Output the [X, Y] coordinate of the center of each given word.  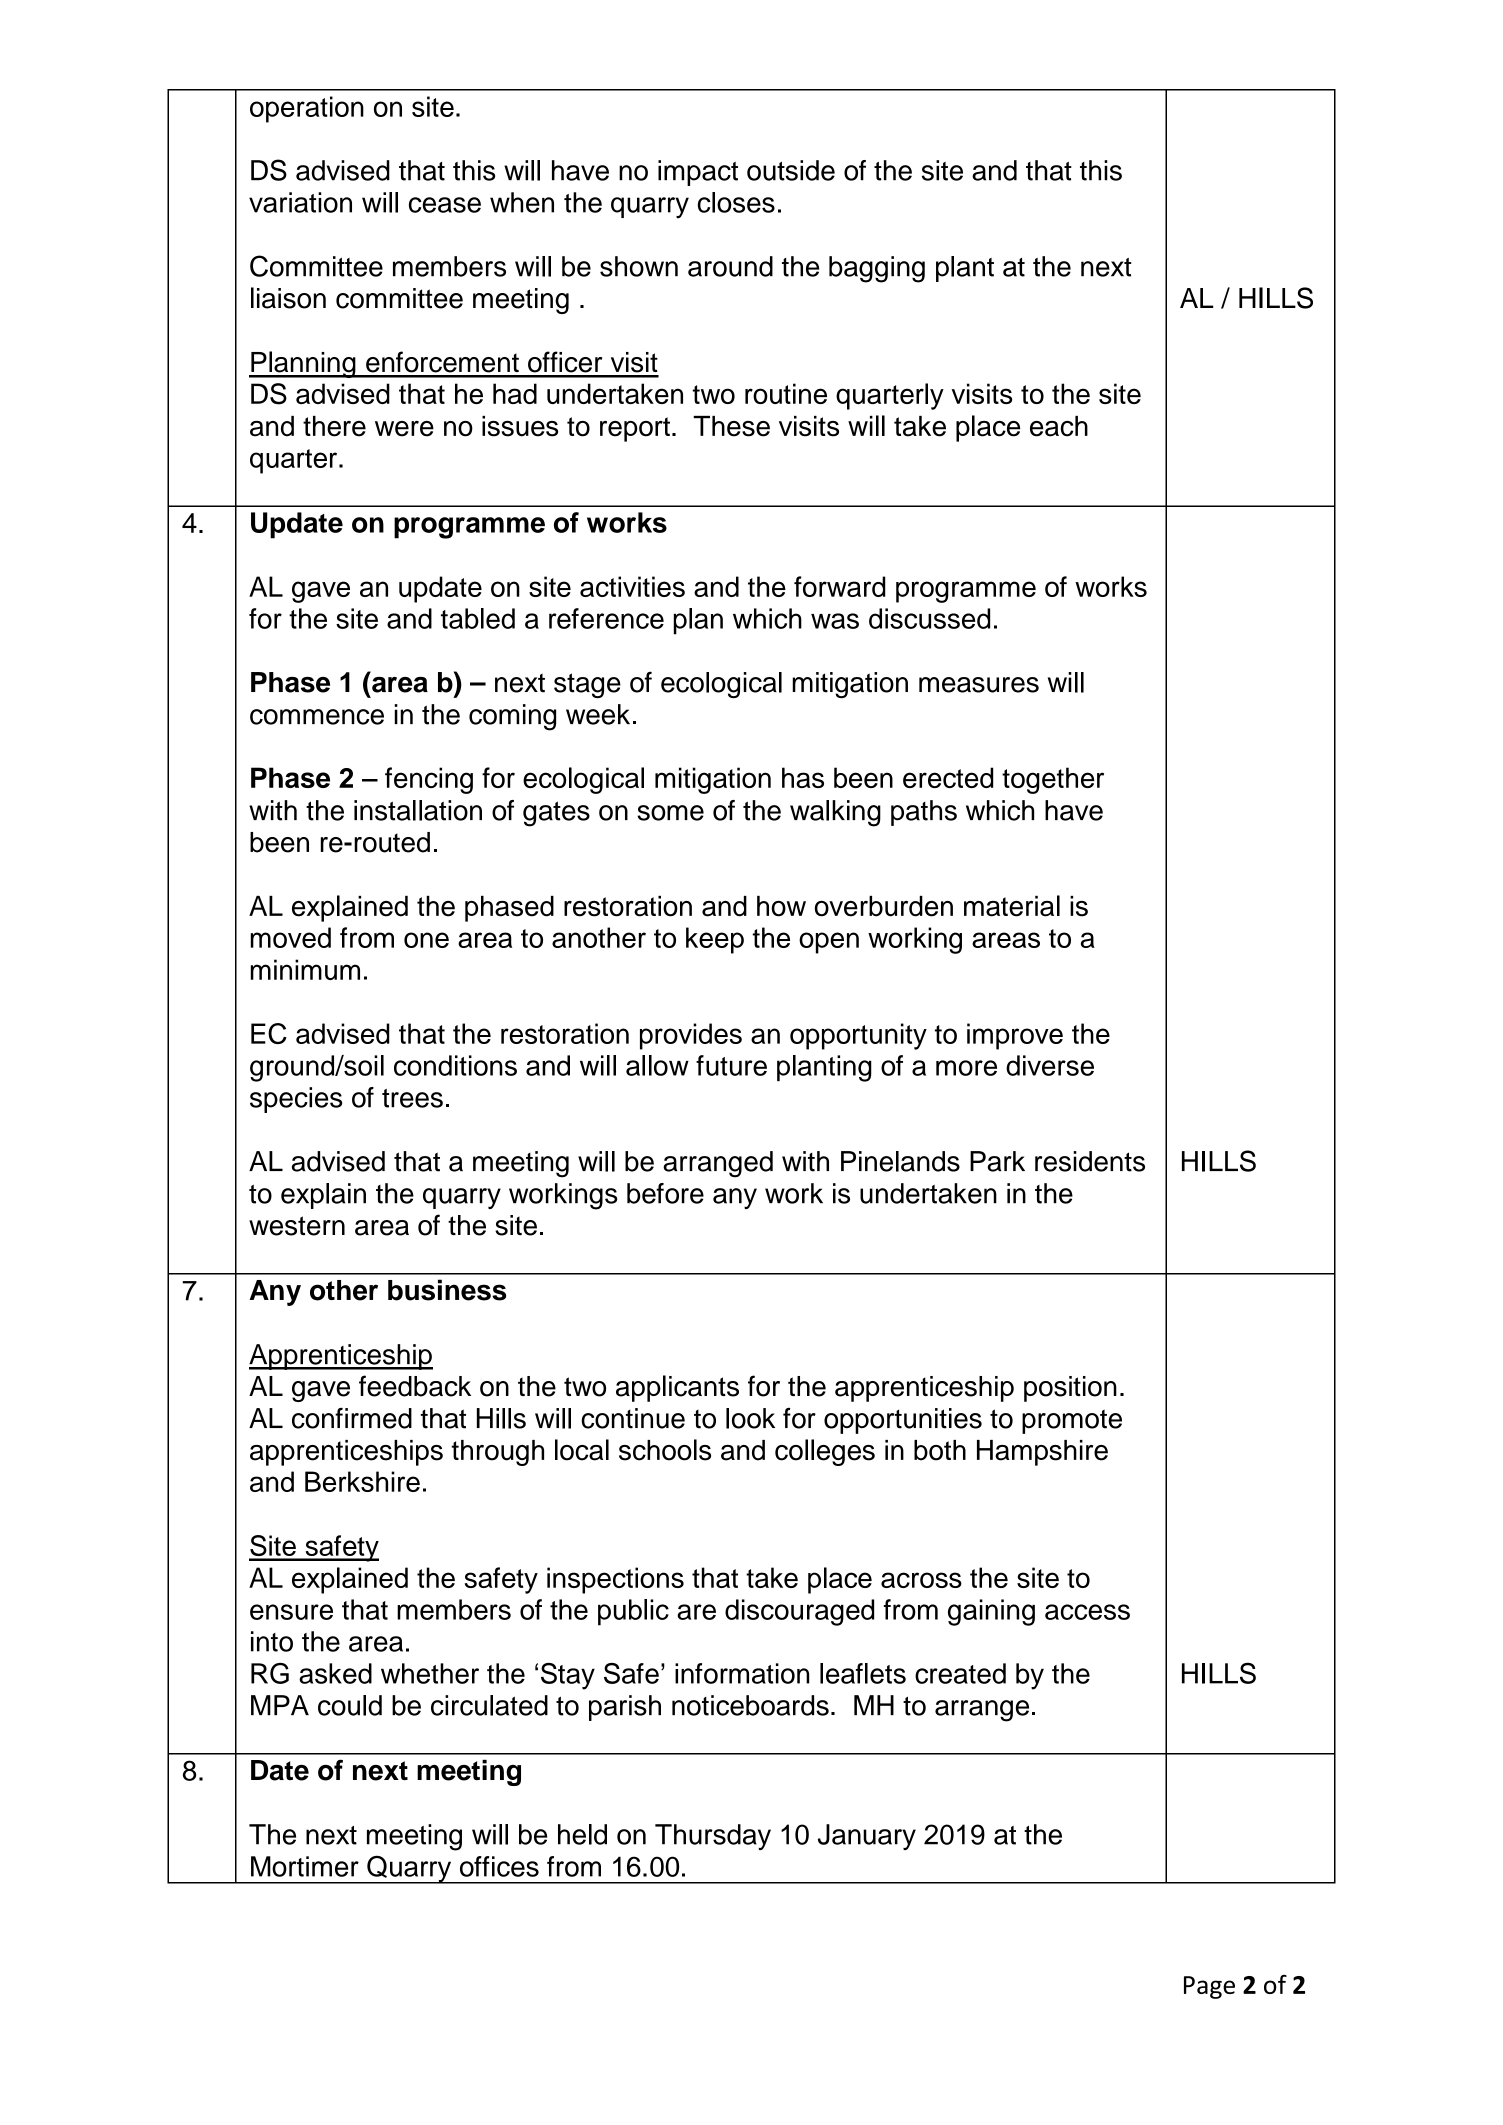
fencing [429, 780]
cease [445, 205]
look [750, 1418]
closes [736, 202]
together [1053, 780]
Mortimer [305, 1866]
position [1070, 1389]
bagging [877, 269]
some [670, 813]
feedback [415, 1386]
